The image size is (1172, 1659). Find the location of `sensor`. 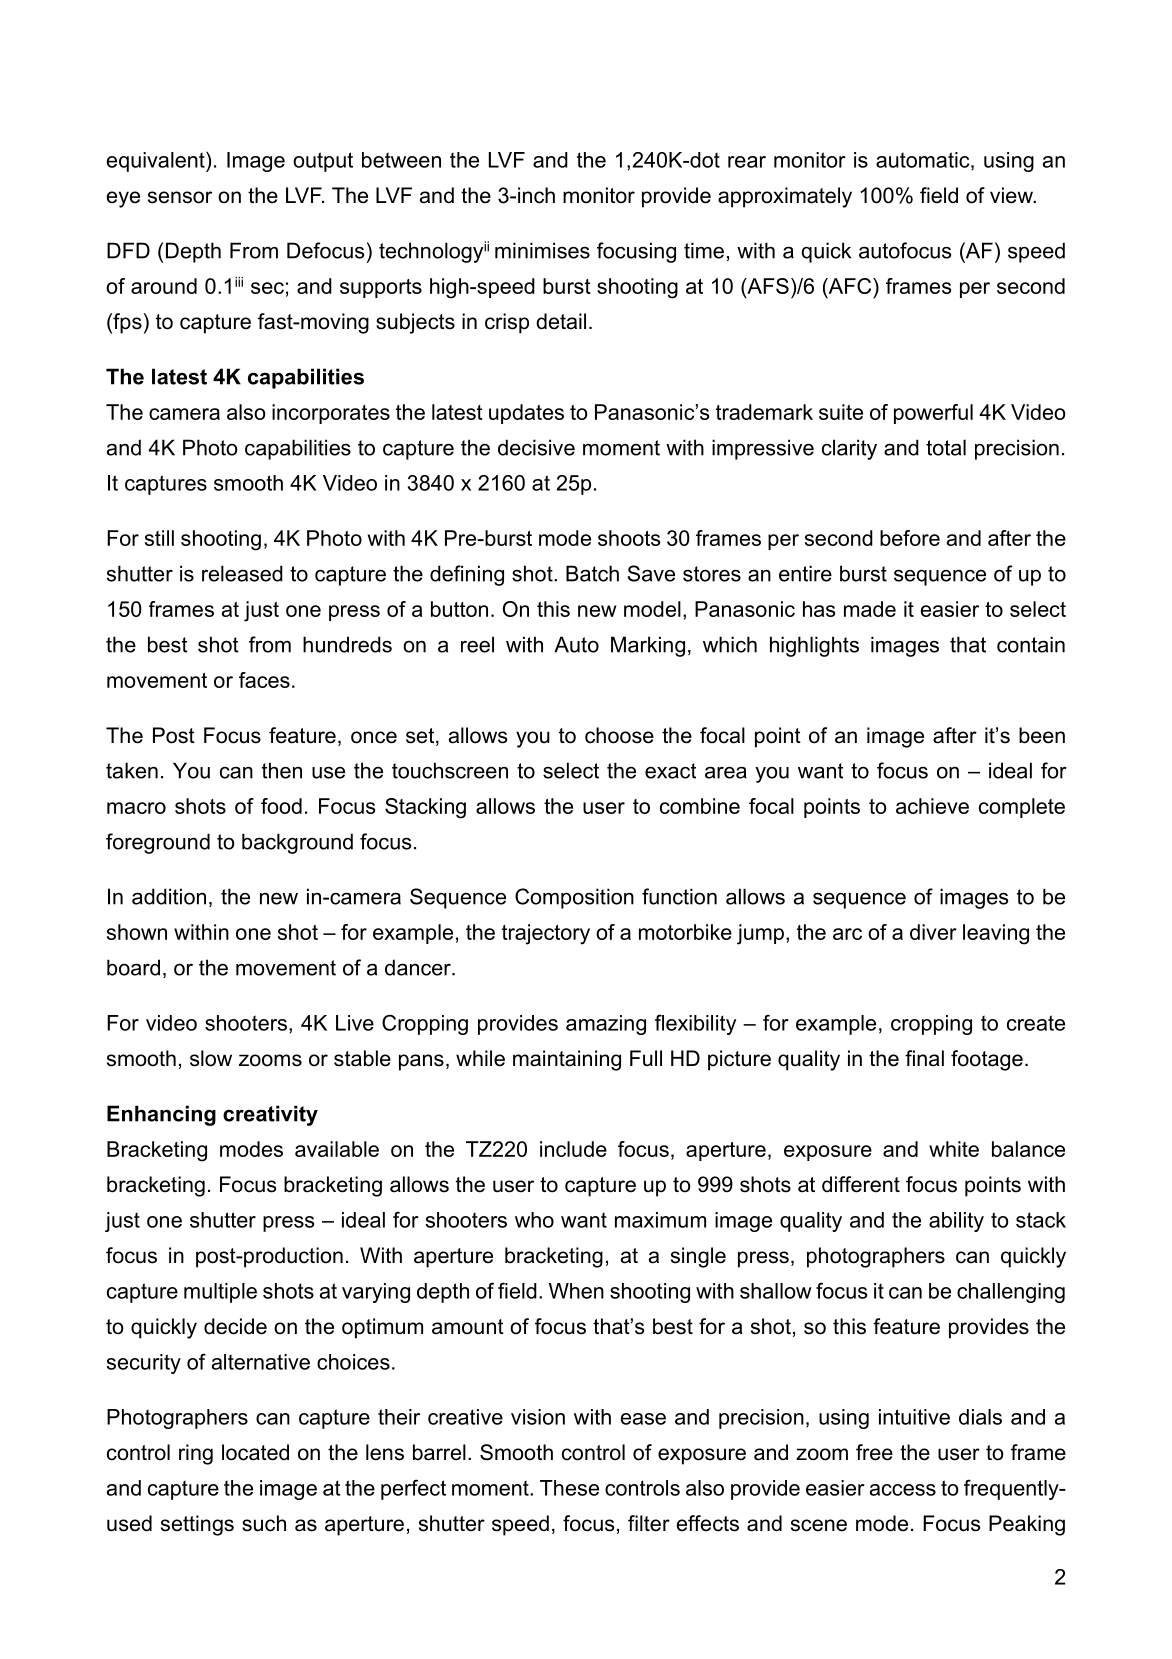

sensor is located at coordinates (180, 197).
